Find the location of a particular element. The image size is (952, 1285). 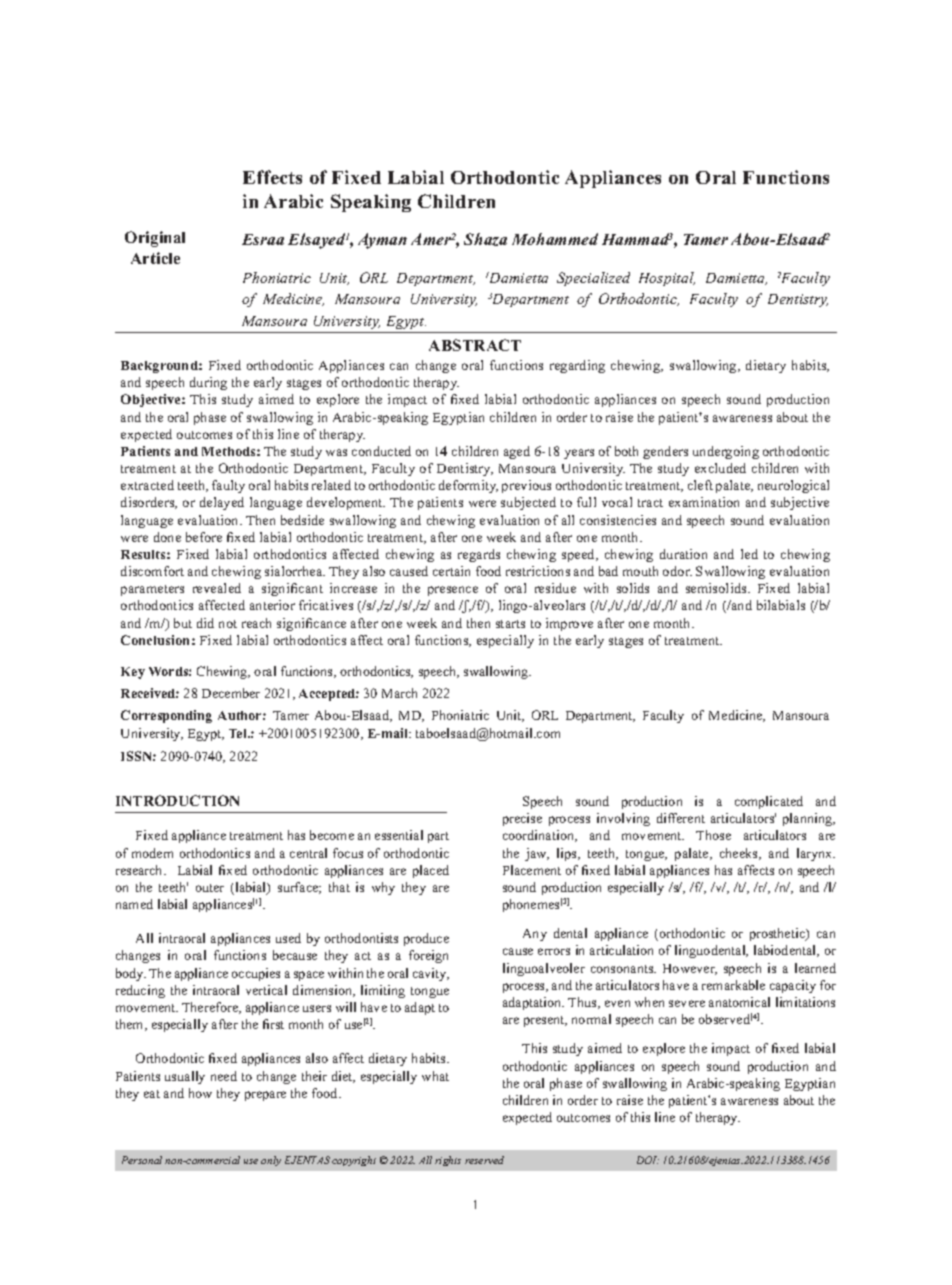

Mohammed is located at coordinates (555, 239).
